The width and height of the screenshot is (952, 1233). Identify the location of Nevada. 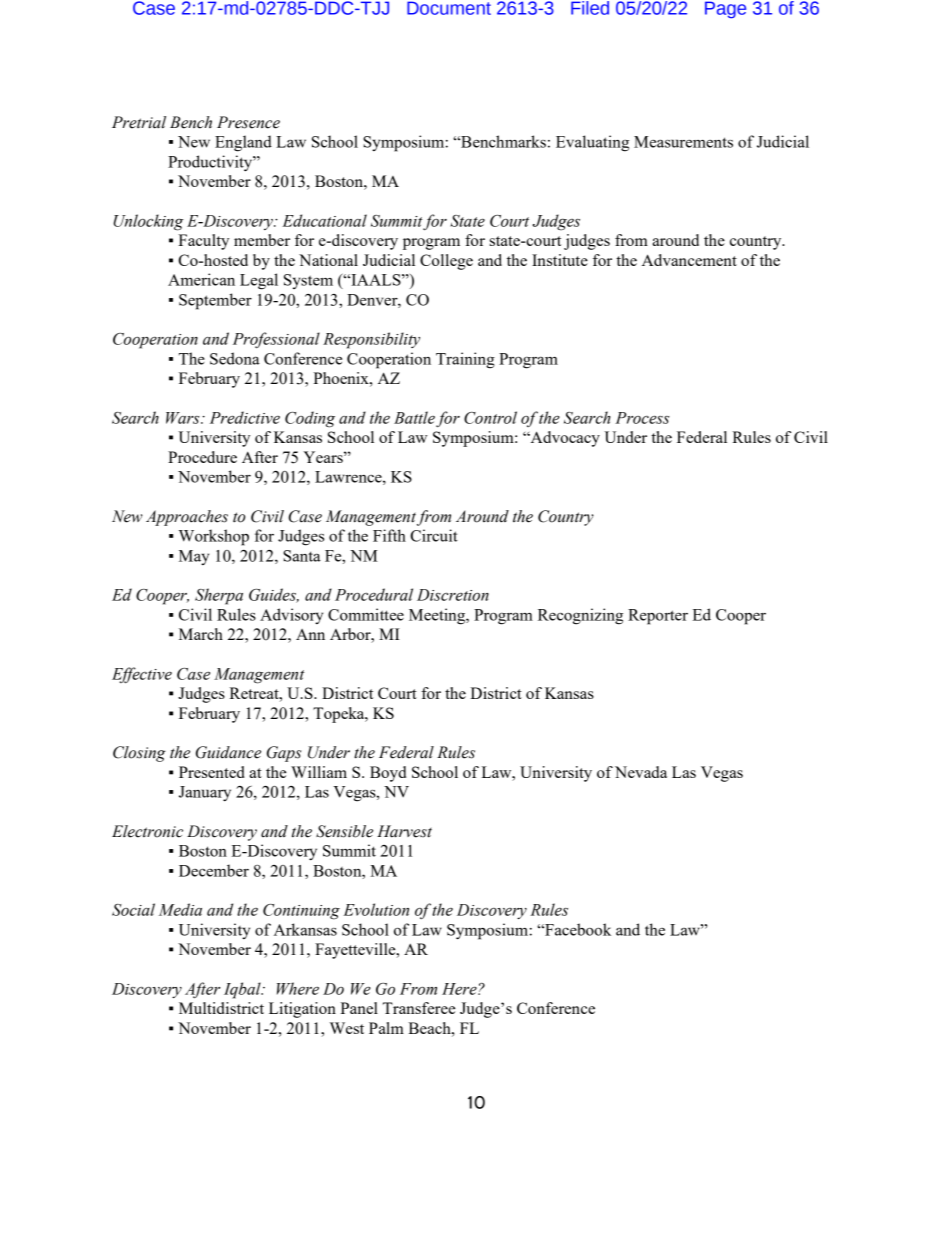
(641, 772).
